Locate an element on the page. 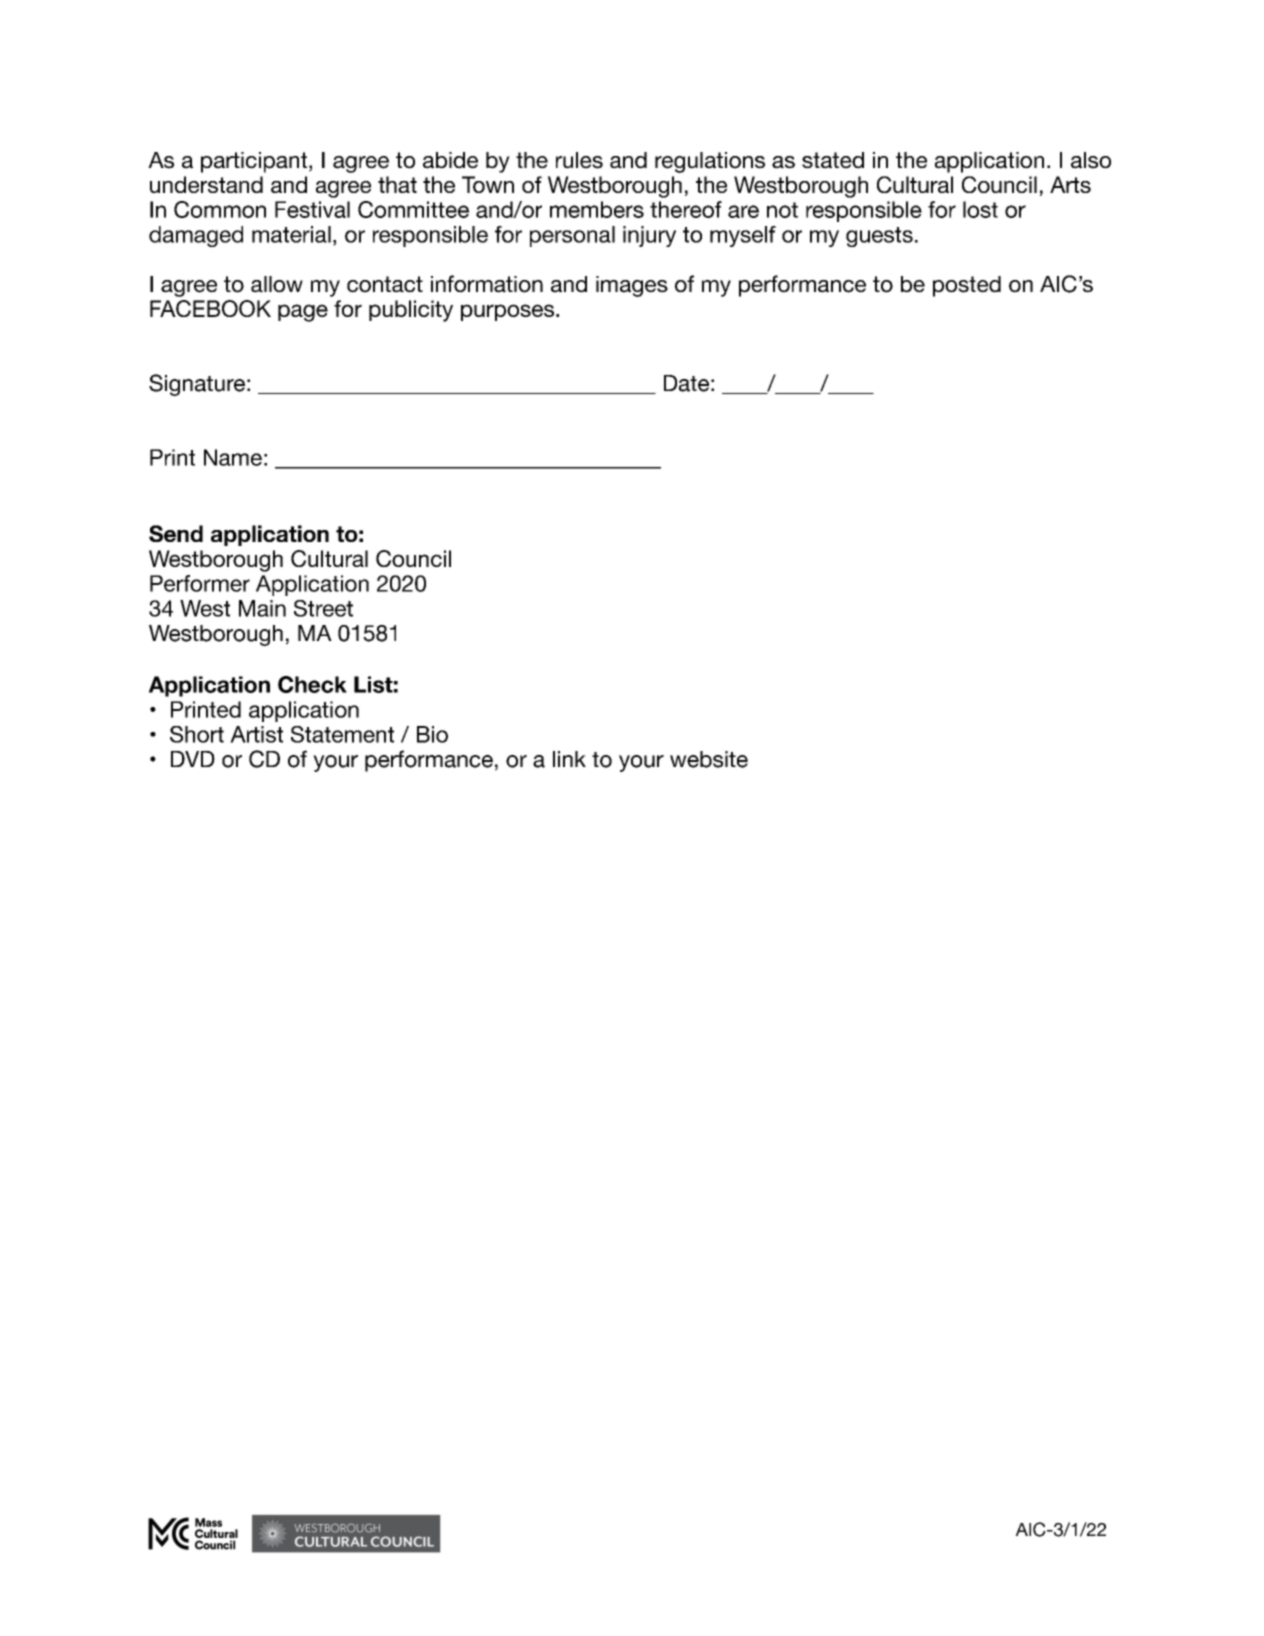 The height and width of the document is (1636, 1264). website is located at coordinates (709, 759).
